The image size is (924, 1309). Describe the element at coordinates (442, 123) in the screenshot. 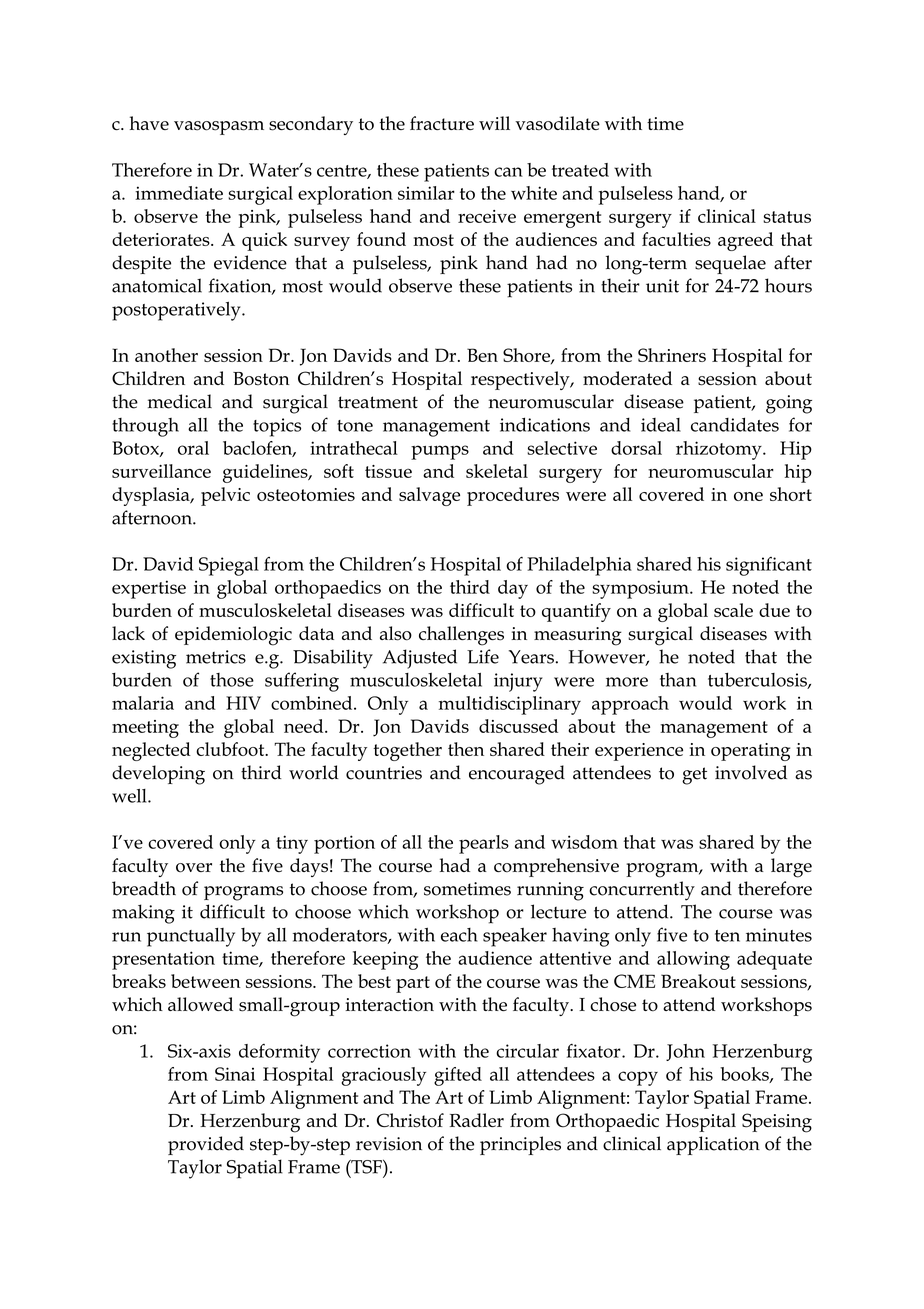

I see `fracture` at that location.
